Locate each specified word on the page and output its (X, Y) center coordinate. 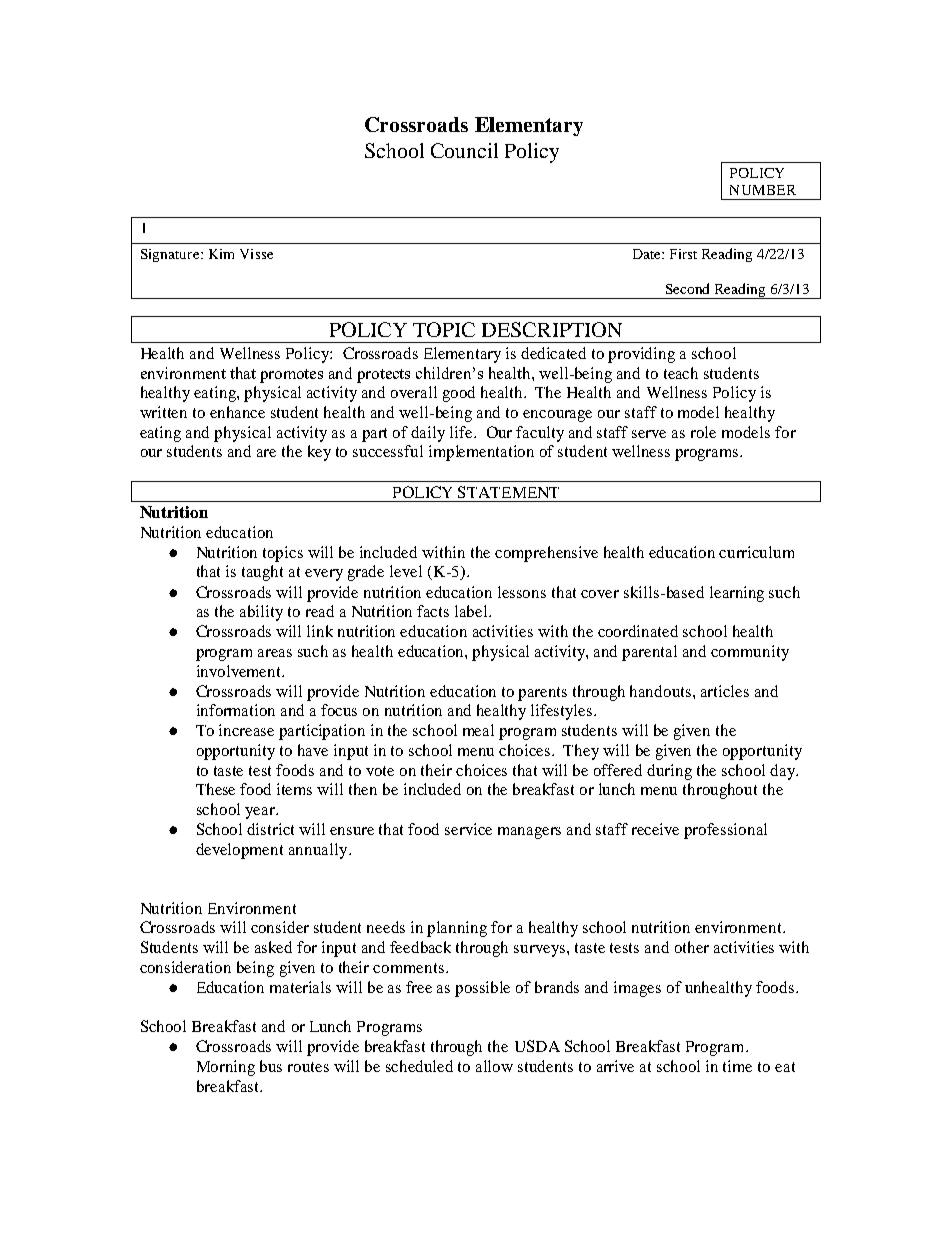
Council (464, 150)
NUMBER (763, 190)
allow (494, 1066)
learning (737, 594)
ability (261, 613)
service (468, 829)
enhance (237, 412)
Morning (226, 1068)
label (472, 611)
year (261, 813)
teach (681, 373)
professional (725, 831)
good (459, 394)
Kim (221, 254)
